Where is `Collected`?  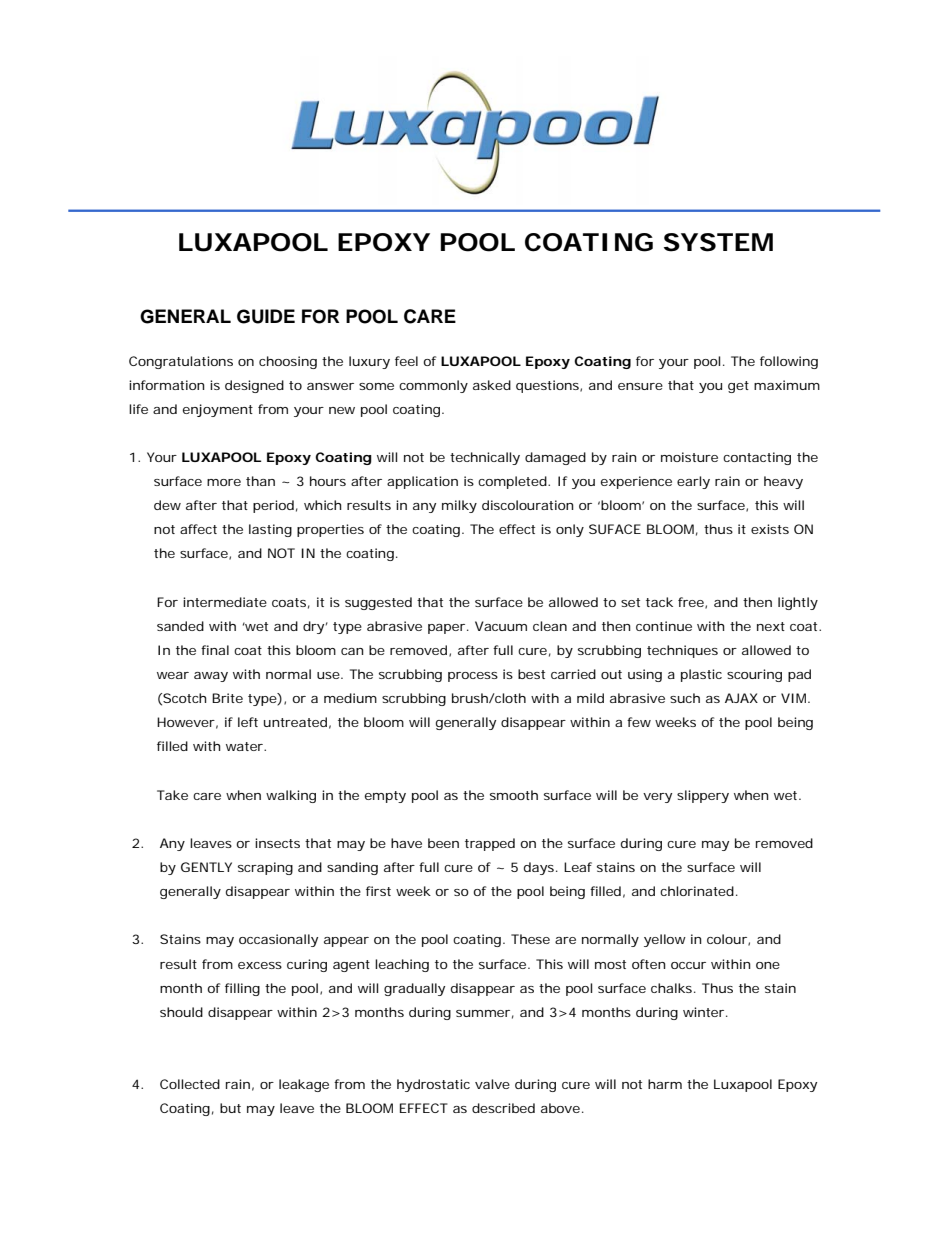 Collected is located at coordinates (190, 1084).
